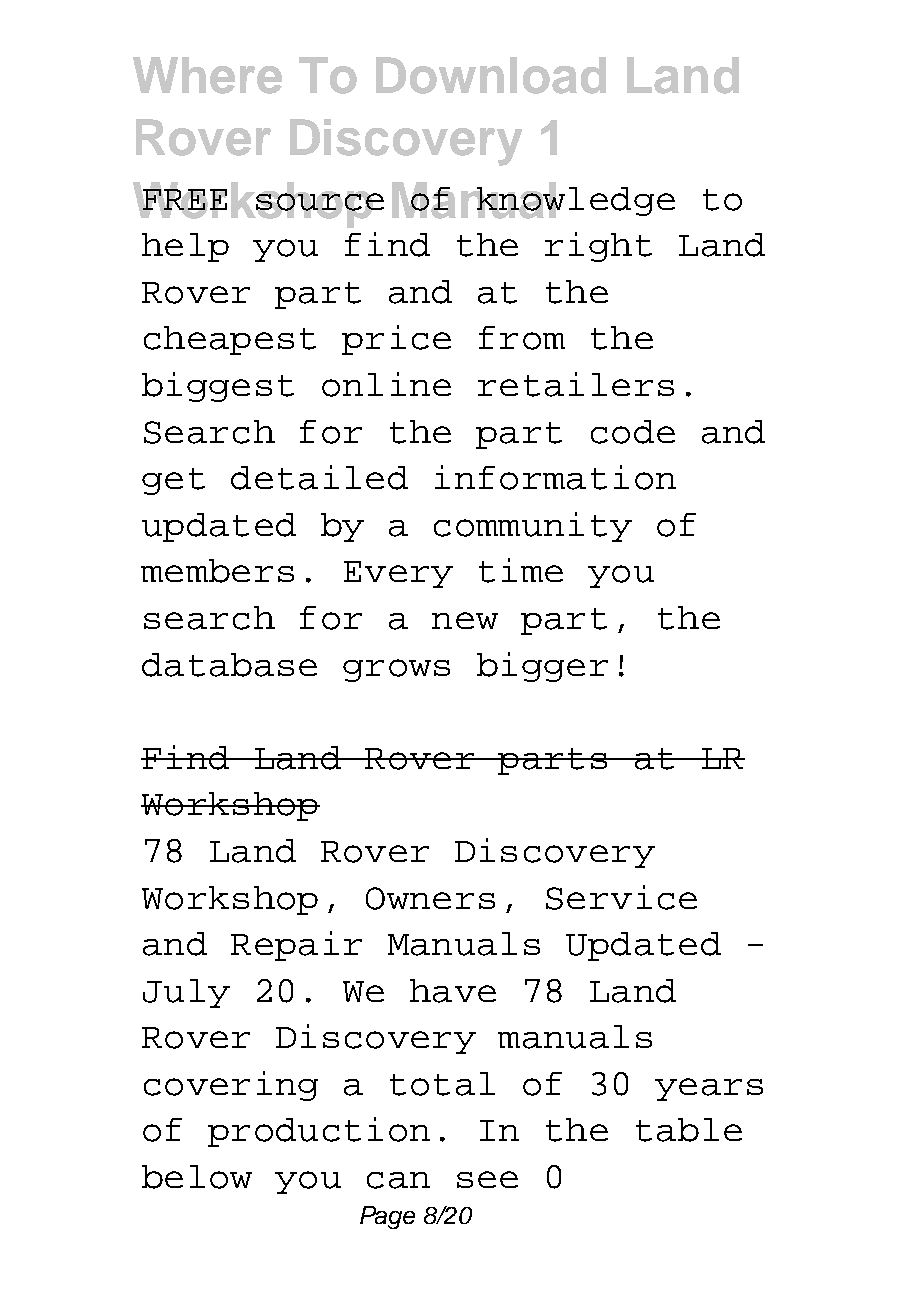 The width and height of the screenshot is (924, 1303). Describe the element at coordinates (491, 75) in the screenshot. I see `Download` at that location.
